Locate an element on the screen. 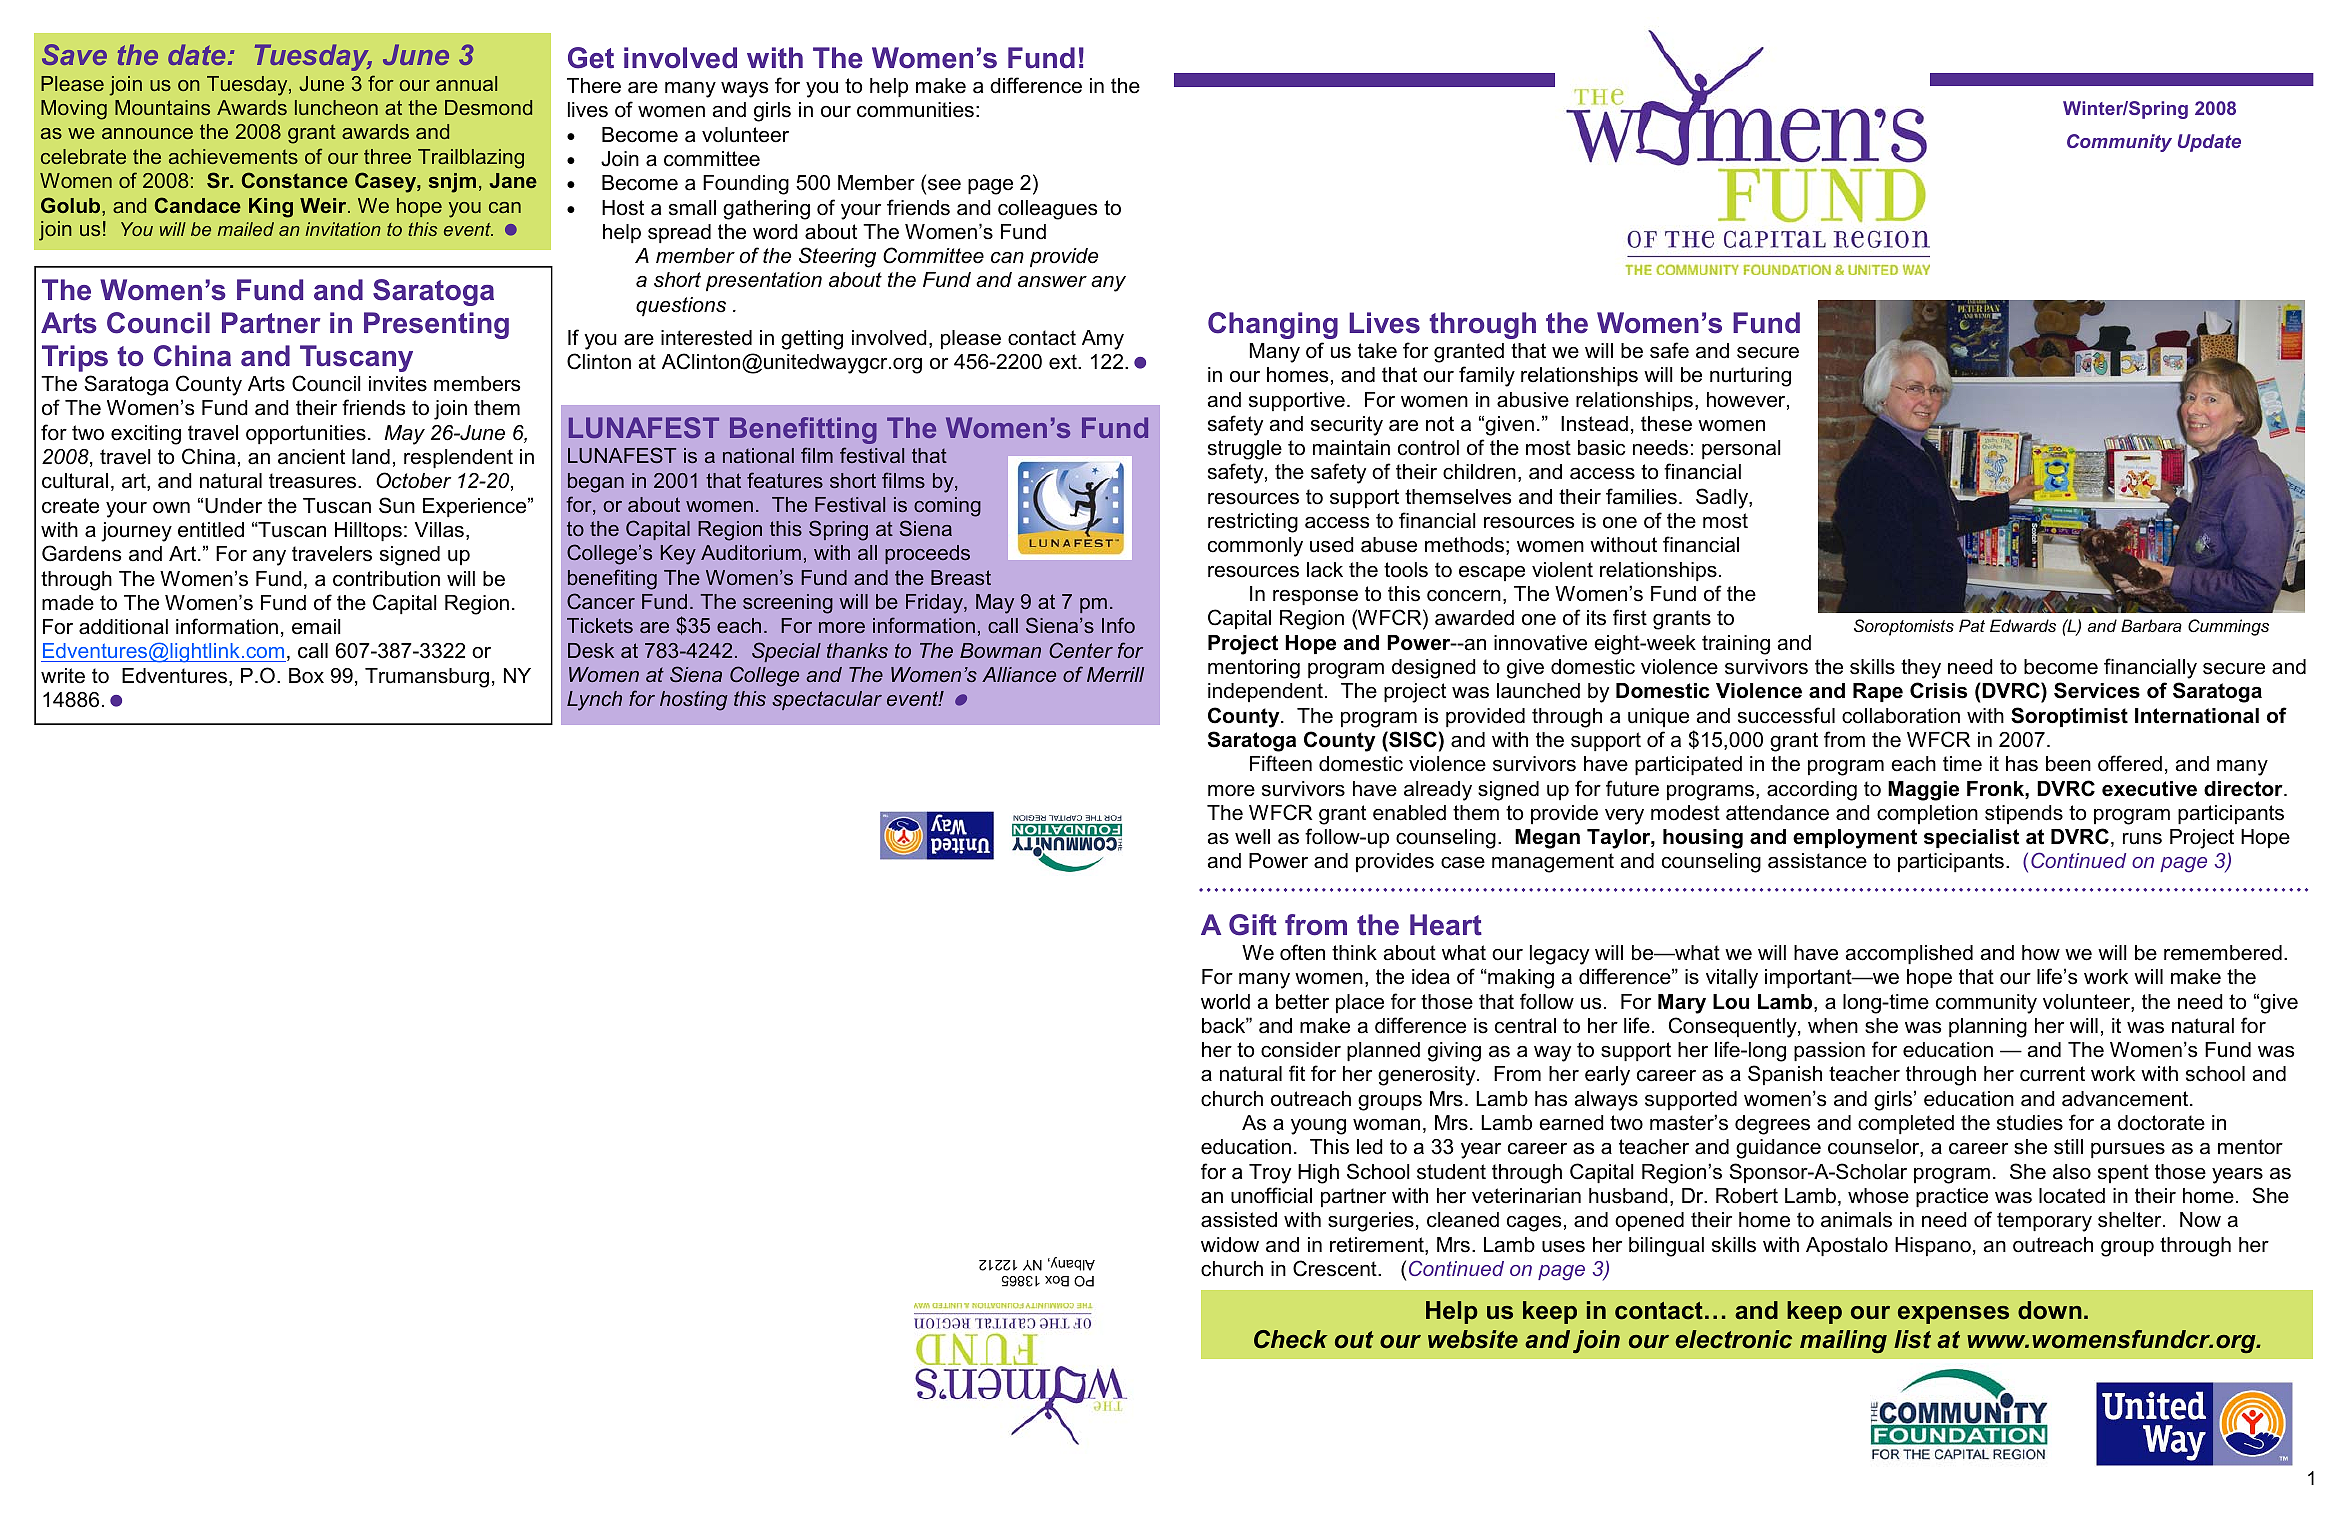 The width and height of the screenshot is (2348, 1519). expenses is located at coordinates (1953, 1315).
